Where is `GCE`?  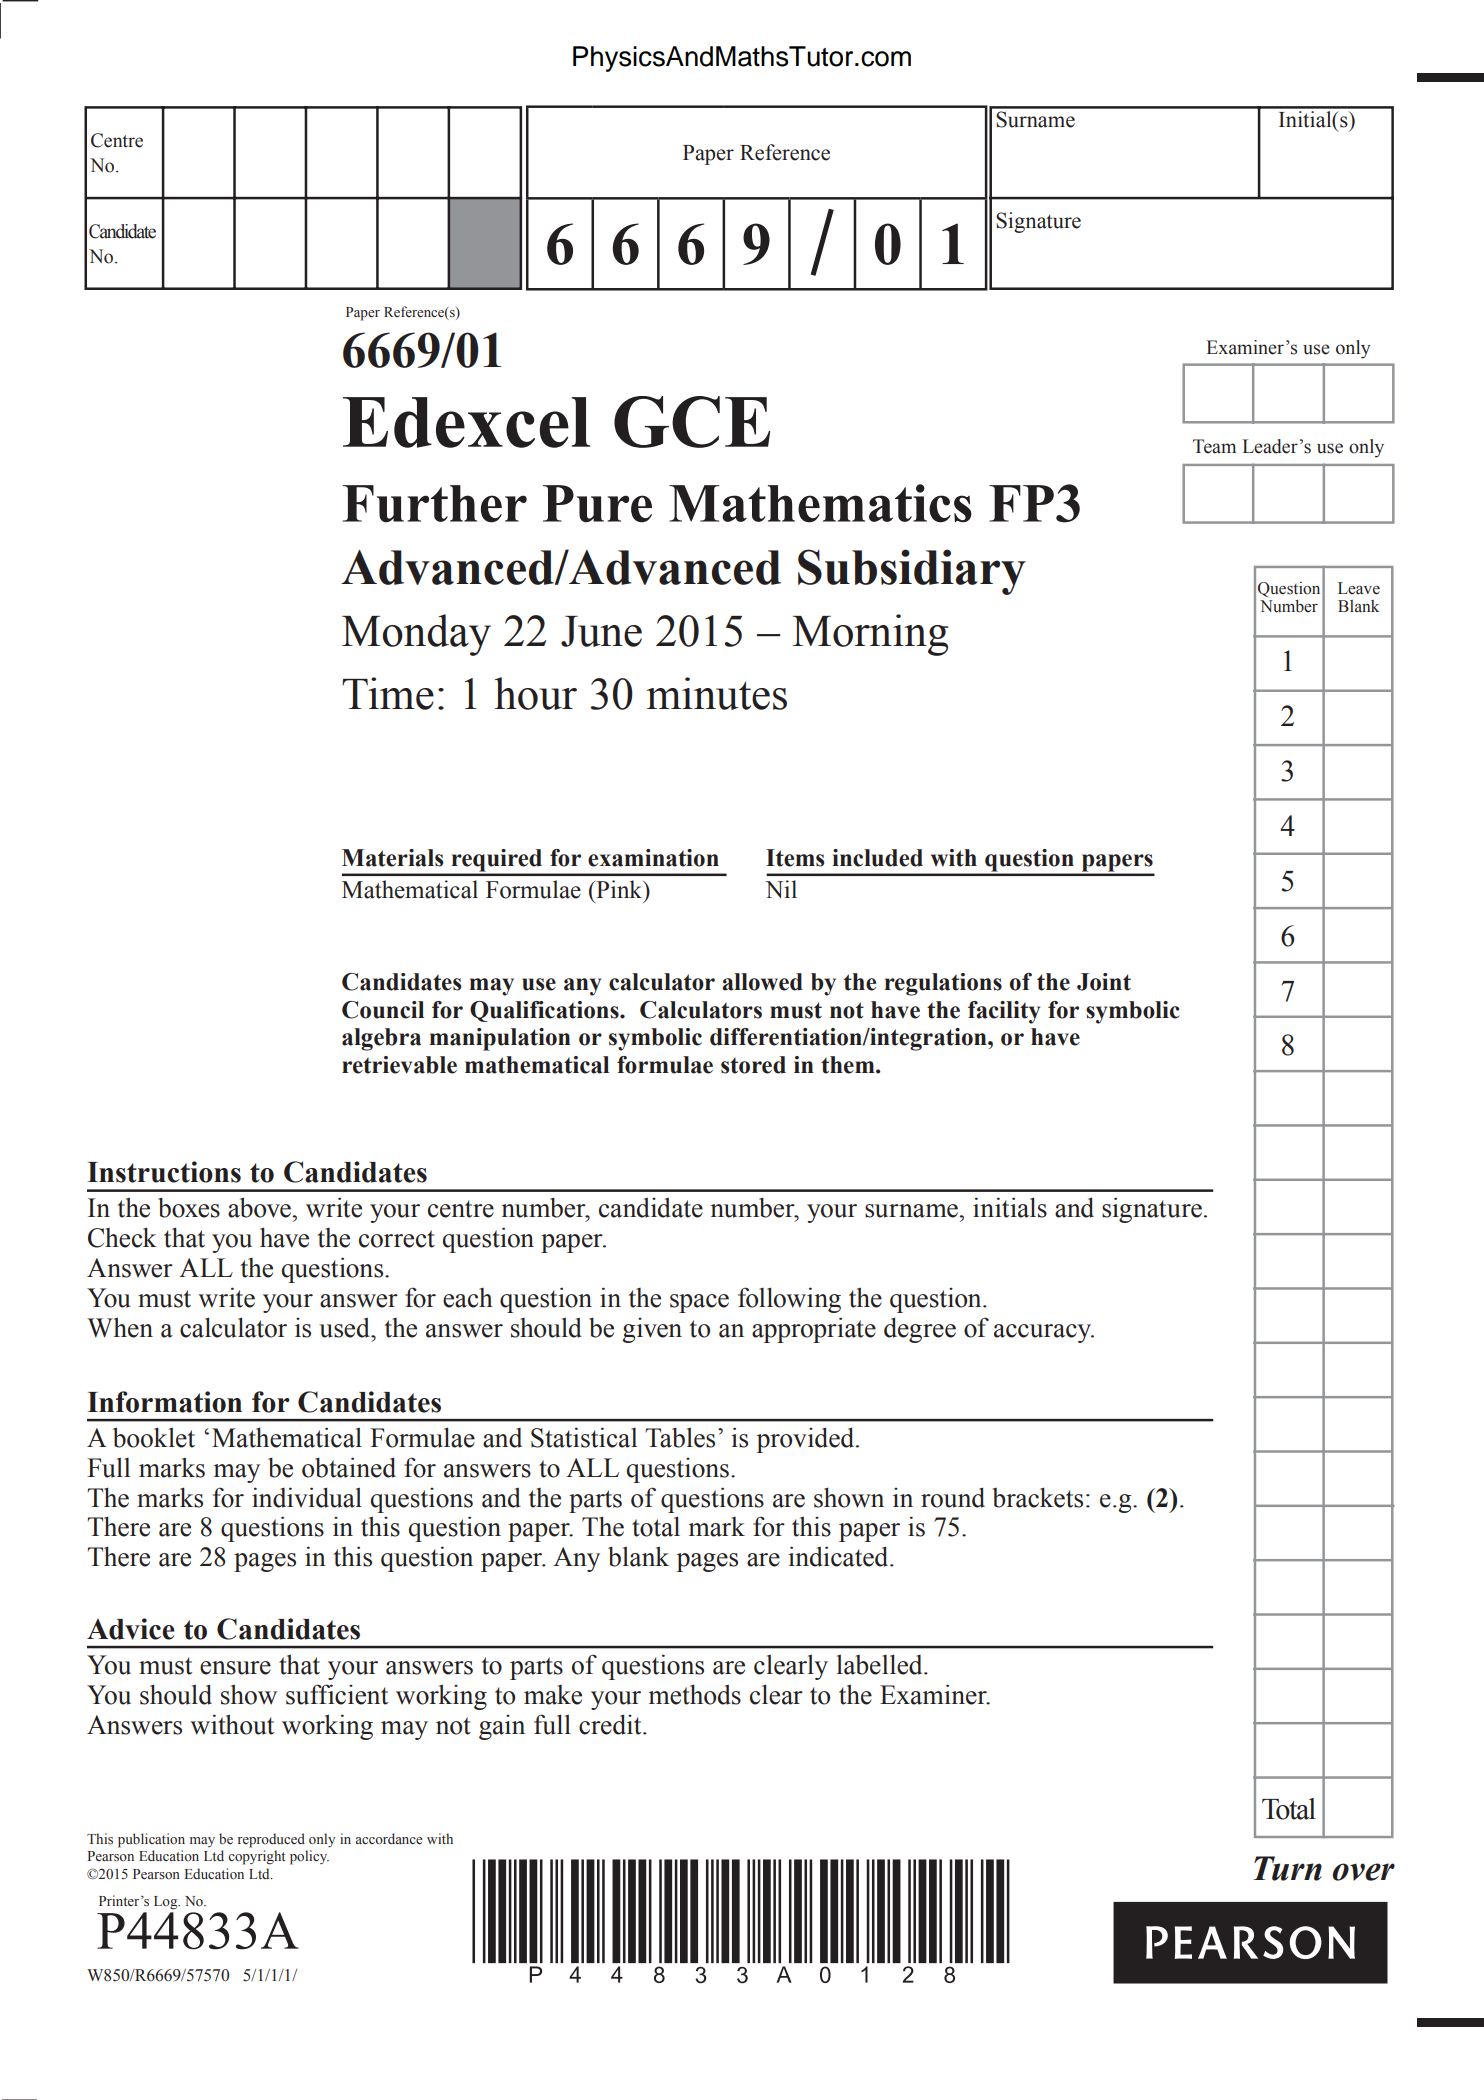
GCE is located at coordinates (692, 422).
